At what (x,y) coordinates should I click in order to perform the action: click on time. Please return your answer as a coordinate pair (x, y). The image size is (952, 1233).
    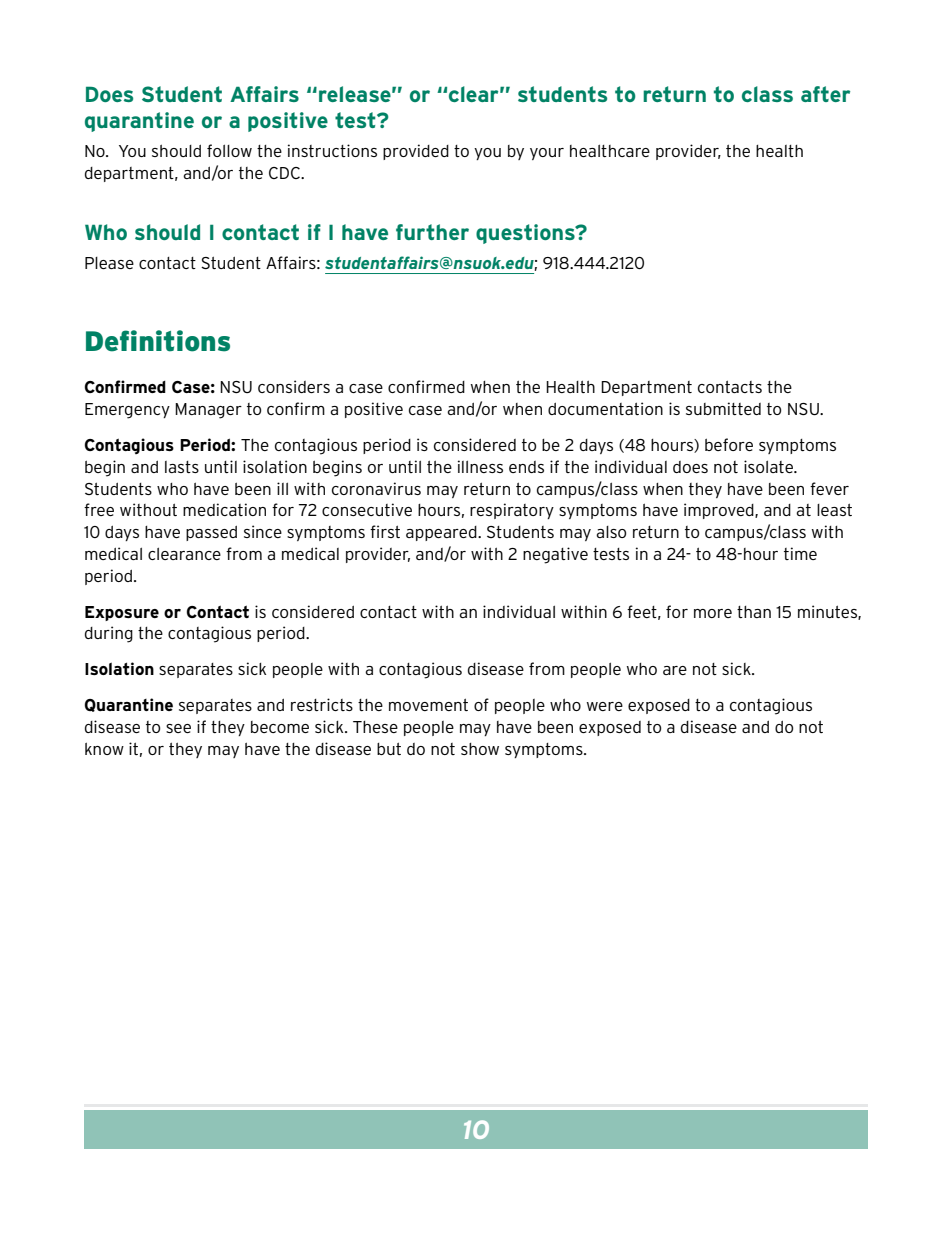
    Looking at the image, I should click on (800, 553).
